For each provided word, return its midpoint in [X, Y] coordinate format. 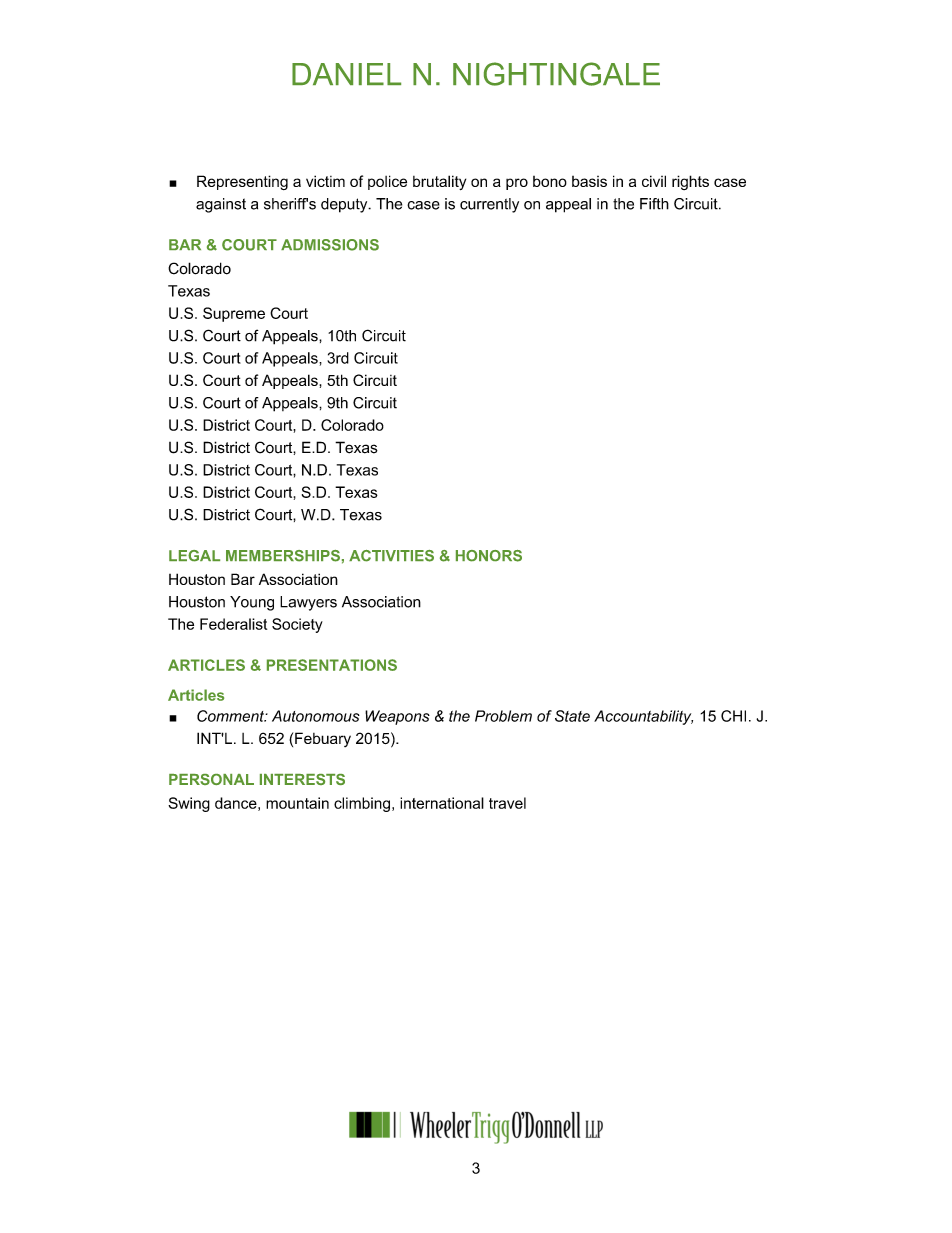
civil [654, 181]
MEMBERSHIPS [283, 556]
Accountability [643, 717]
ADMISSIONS [330, 245]
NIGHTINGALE [556, 74]
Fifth [654, 204]
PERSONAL [211, 779]
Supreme [234, 314]
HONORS [489, 556]
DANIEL [346, 74]
